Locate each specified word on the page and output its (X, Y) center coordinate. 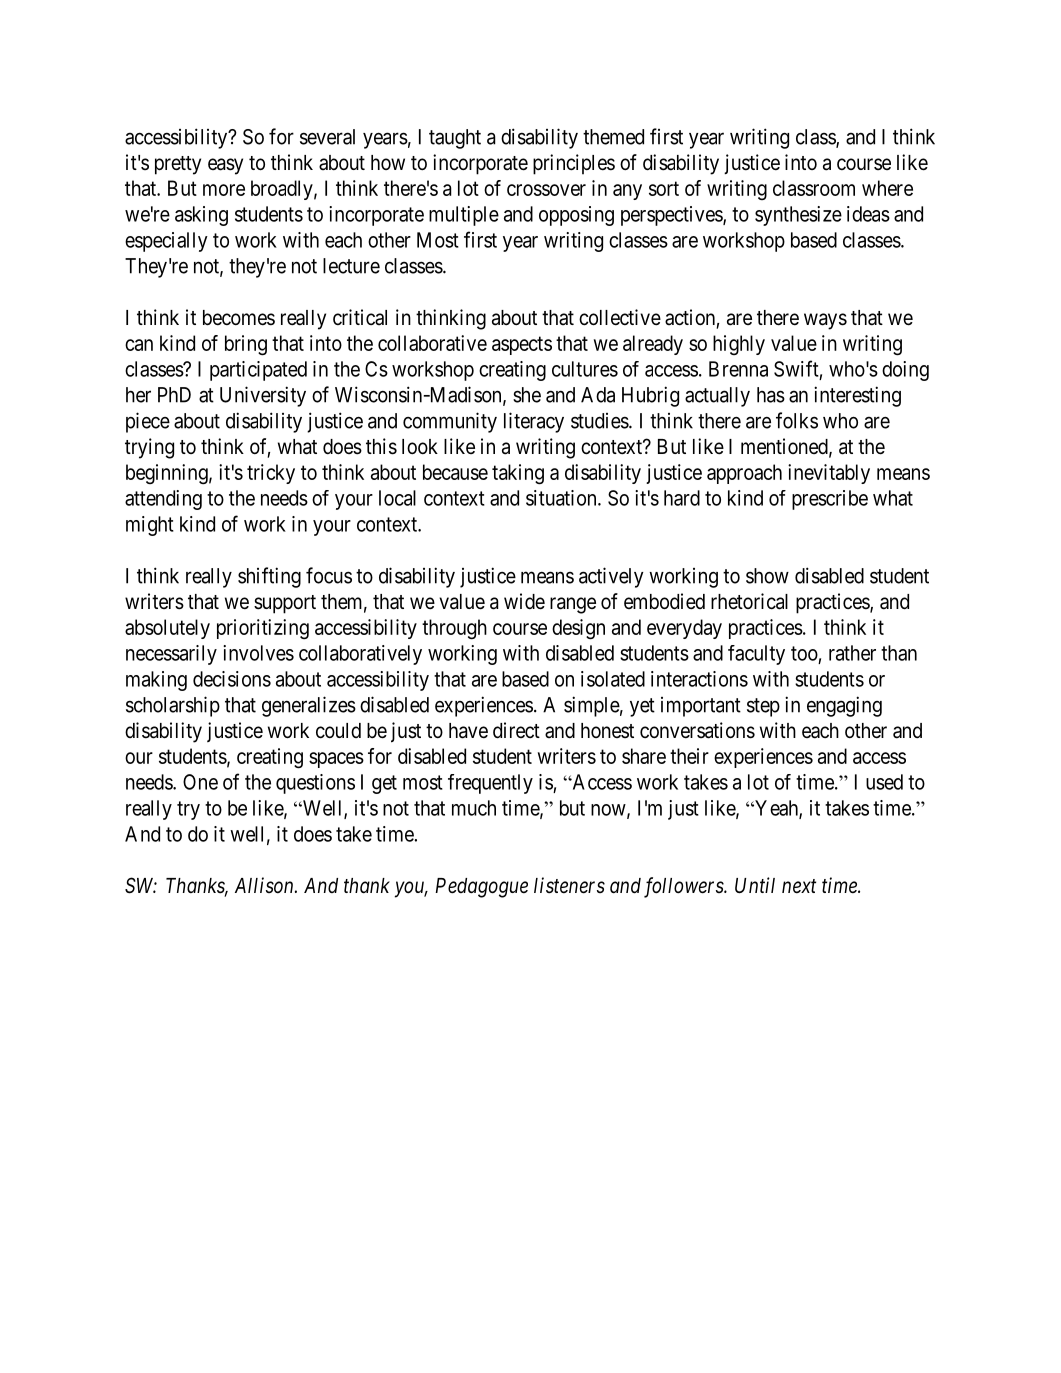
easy (225, 166)
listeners (569, 885)
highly (739, 345)
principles (574, 164)
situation (562, 498)
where (887, 188)
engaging (844, 706)
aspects (522, 345)
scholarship (173, 706)
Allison (265, 885)
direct (516, 730)
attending (163, 500)
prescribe (830, 500)
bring (246, 345)
